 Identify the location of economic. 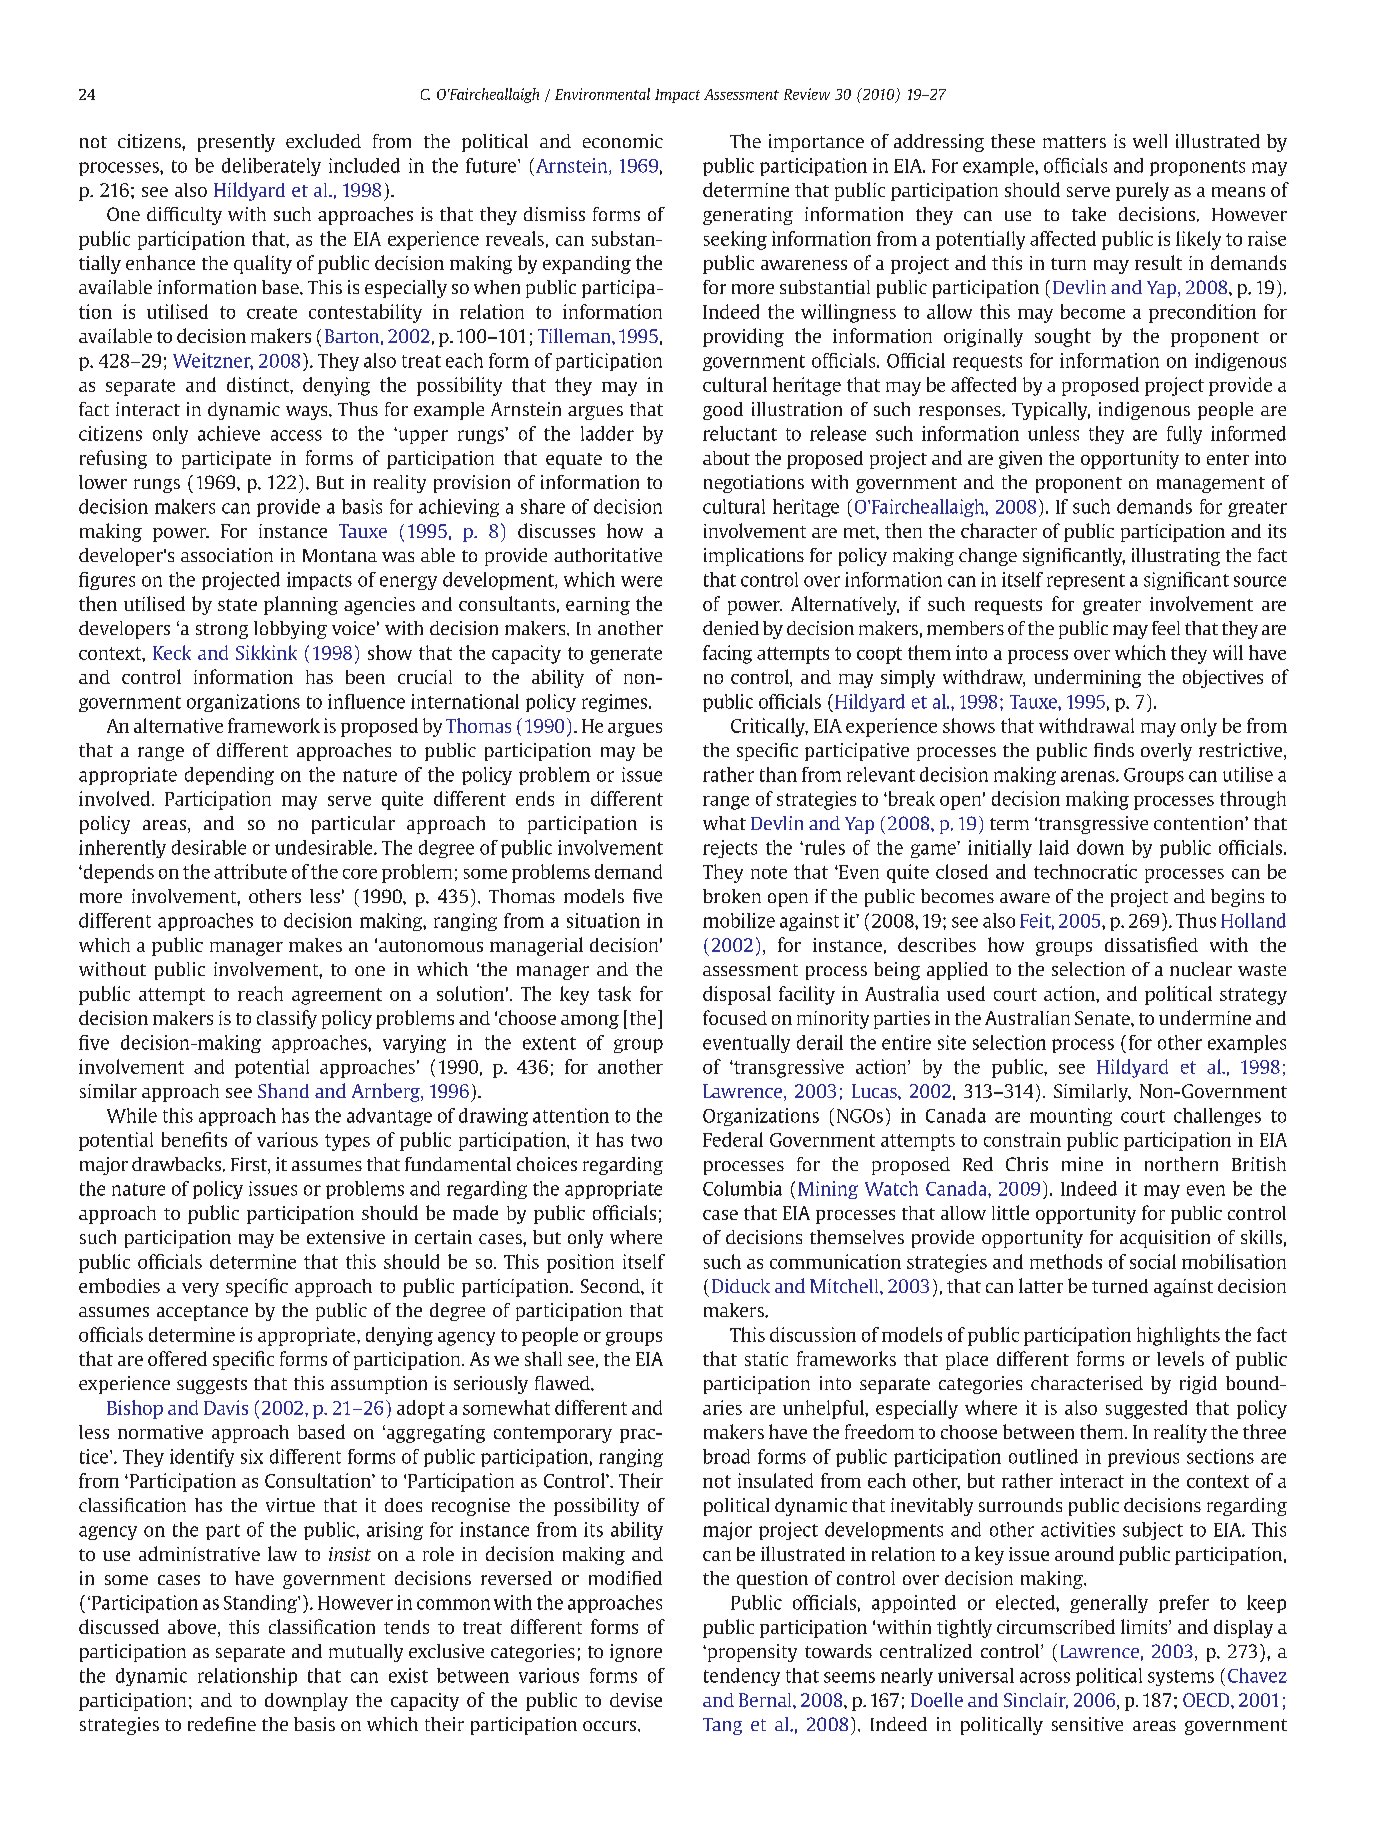
(623, 141).
